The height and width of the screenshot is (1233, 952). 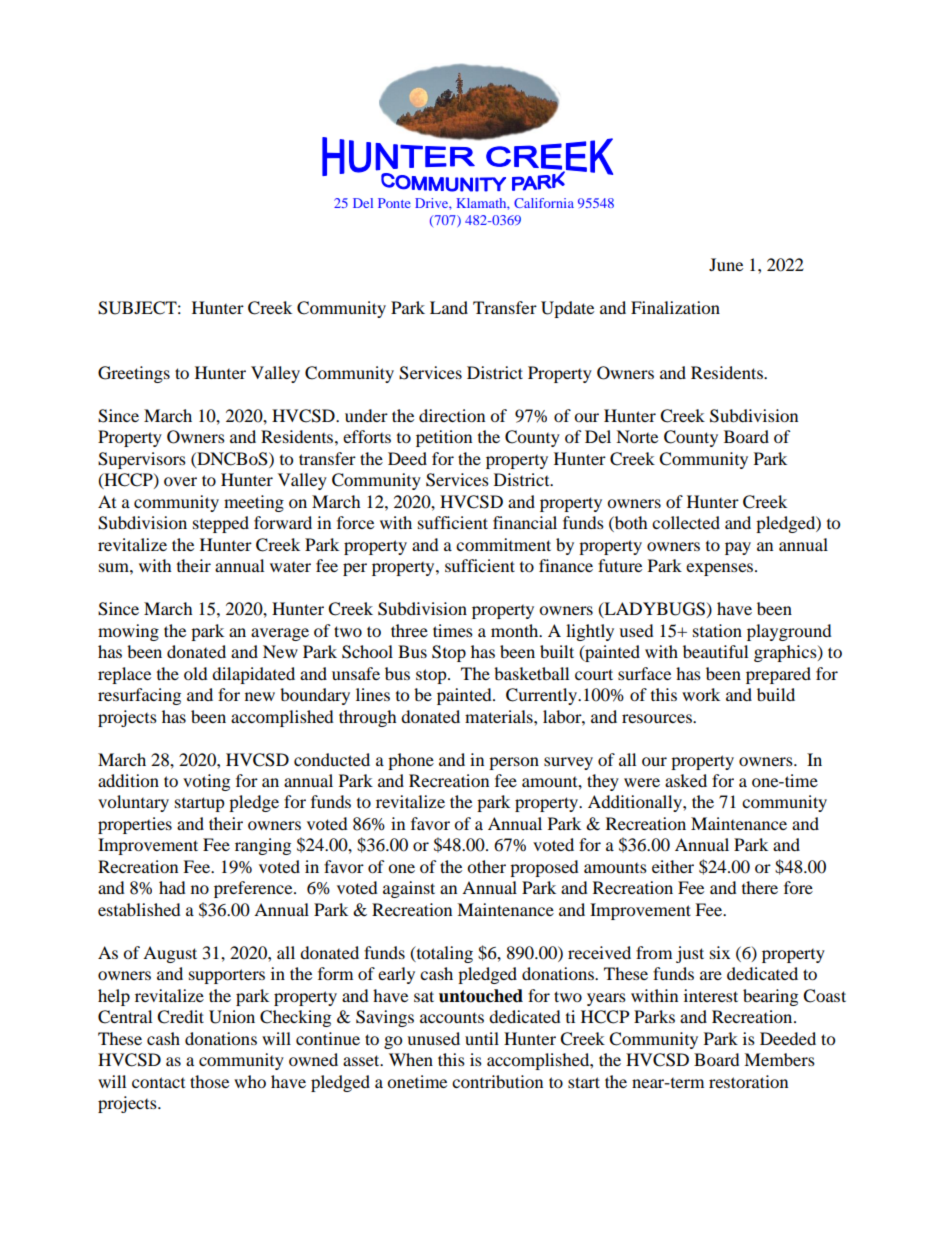 What do you see at coordinates (516, 630) in the screenshot?
I see `month` at bounding box center [516, 630].
